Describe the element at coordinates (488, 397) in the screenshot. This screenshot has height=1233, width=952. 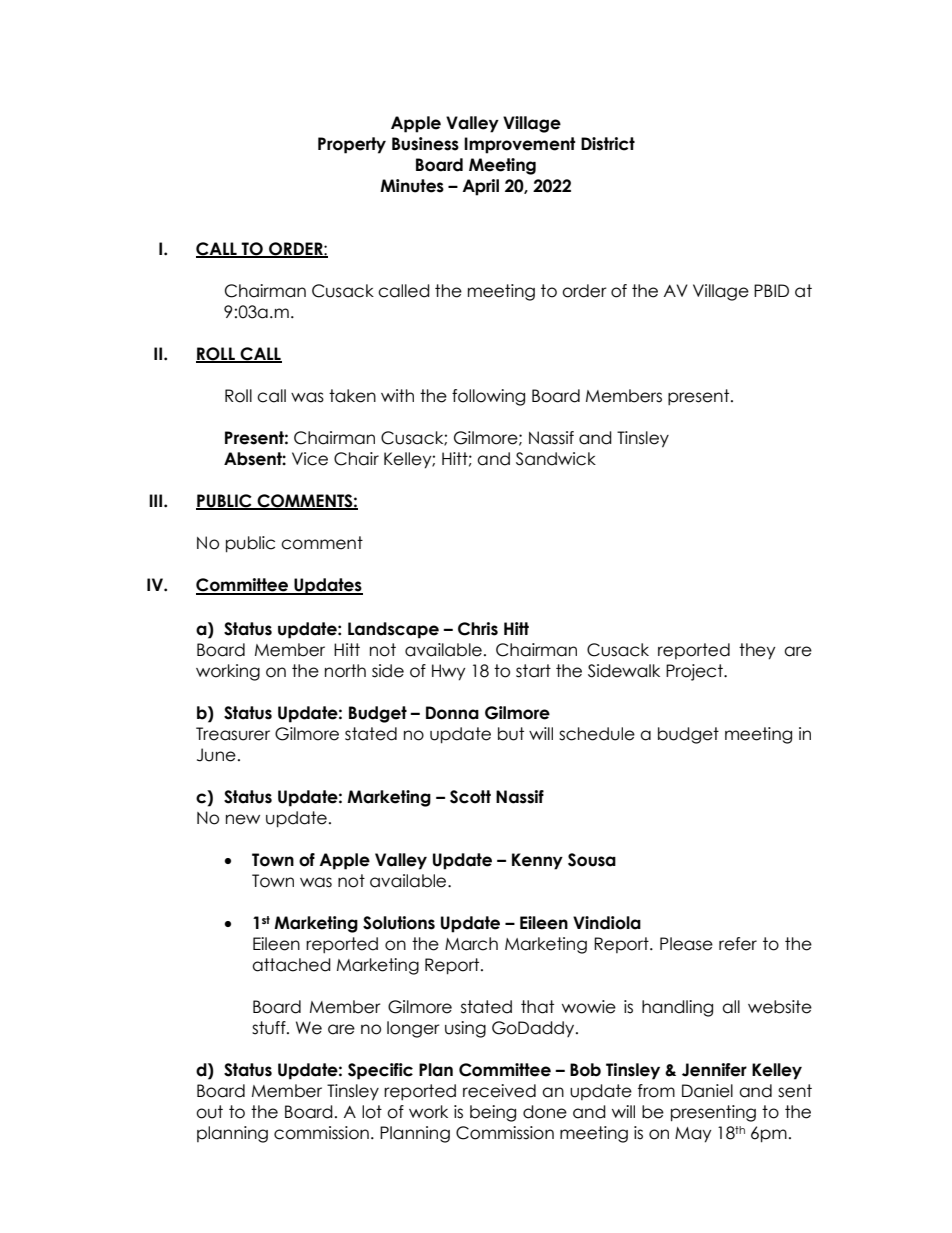
I see `following` at that location.
